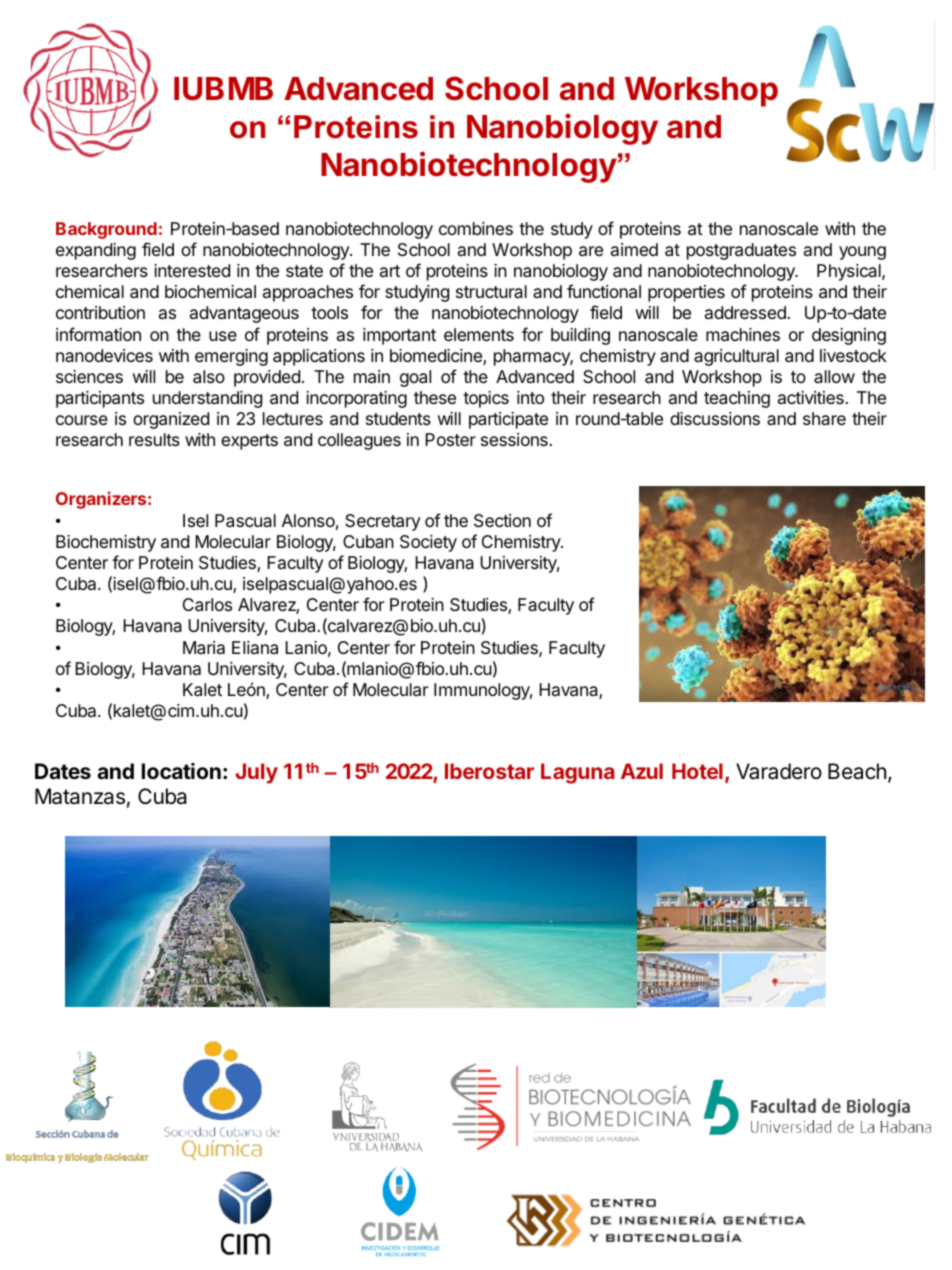  What do you see at coordinates (577, 773) in the screenshot?
I see `Laguna` at bounding box center [577, 773].
